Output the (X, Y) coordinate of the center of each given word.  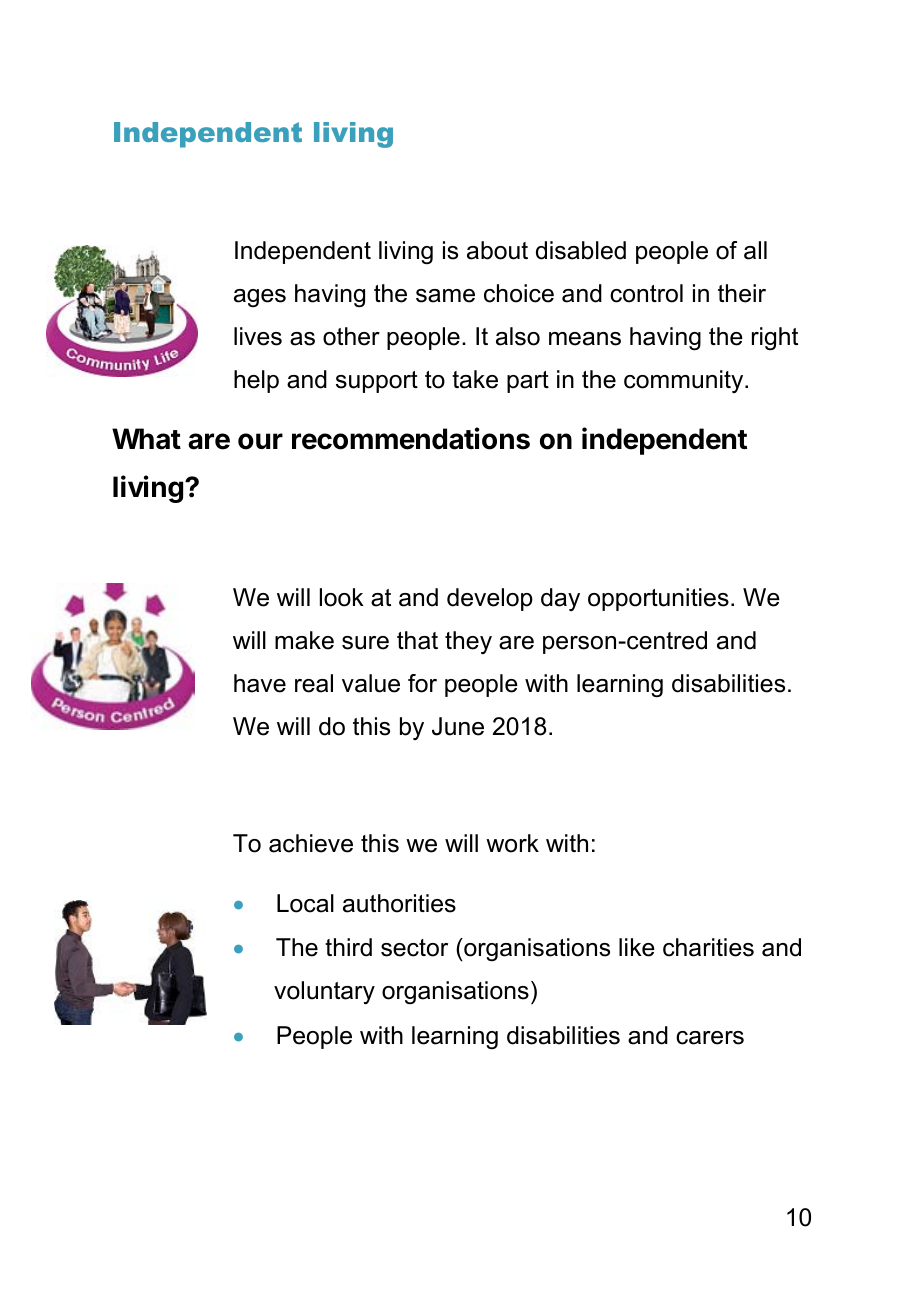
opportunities (658, 599)
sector (414, 948)
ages (260, 298)
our (260, 441)
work (512, 843)
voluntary (324, 992)
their (742, 293)
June (458, 726)
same (445, 296)
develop (490, 599)
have (260, 683)
